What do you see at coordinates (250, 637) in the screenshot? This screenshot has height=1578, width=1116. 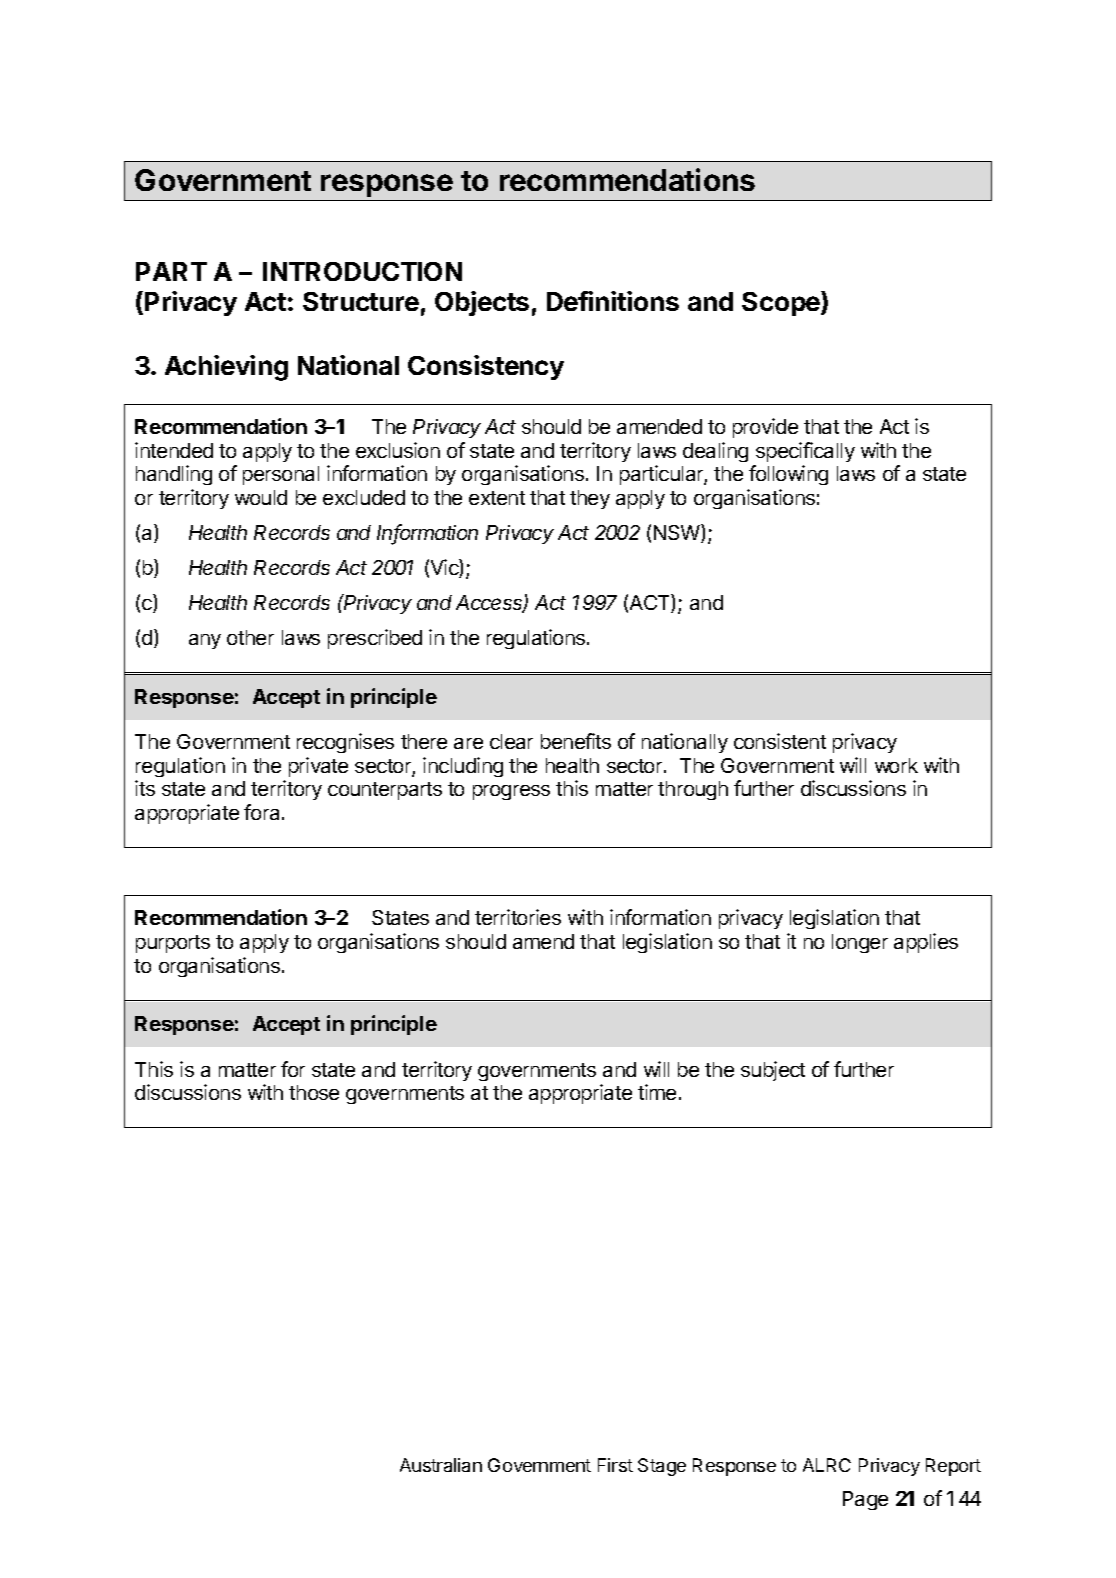 I see `other` at bounding box center [250, 637].
